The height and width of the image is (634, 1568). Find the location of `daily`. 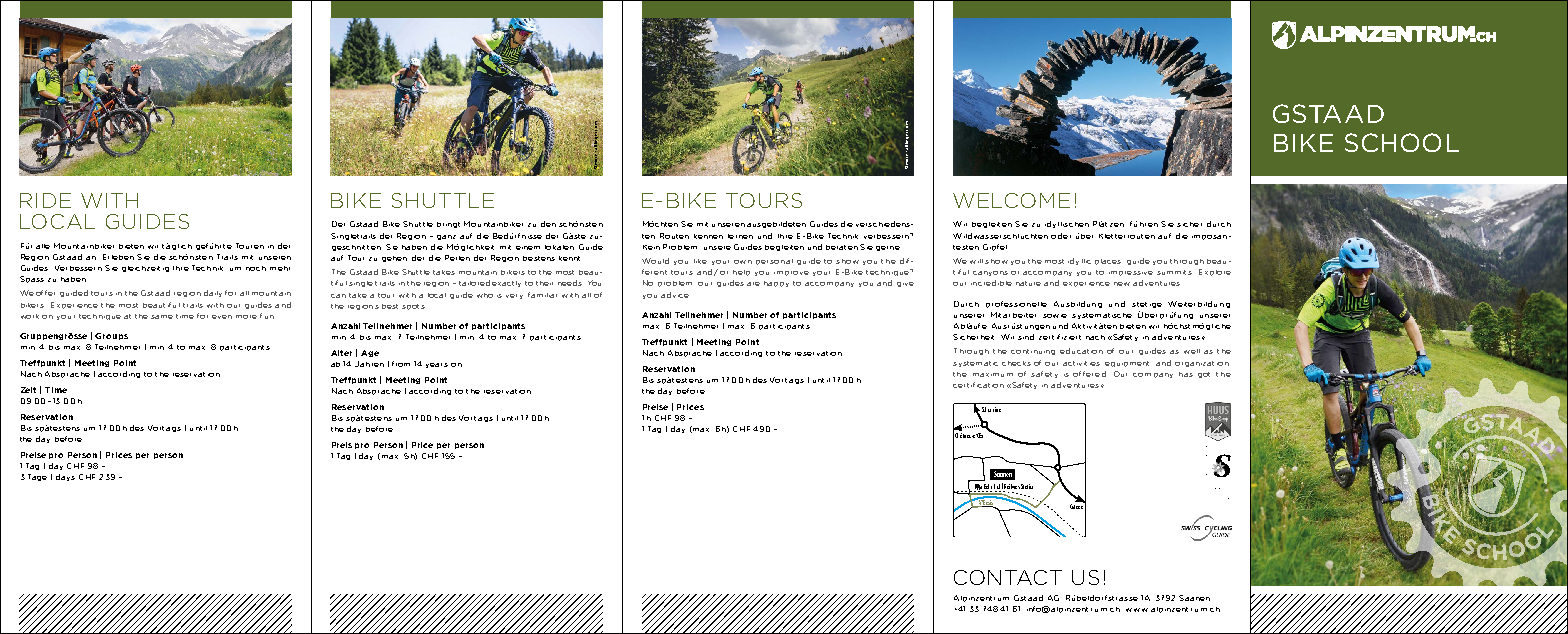

daily is located at coordinates (213, 293).
